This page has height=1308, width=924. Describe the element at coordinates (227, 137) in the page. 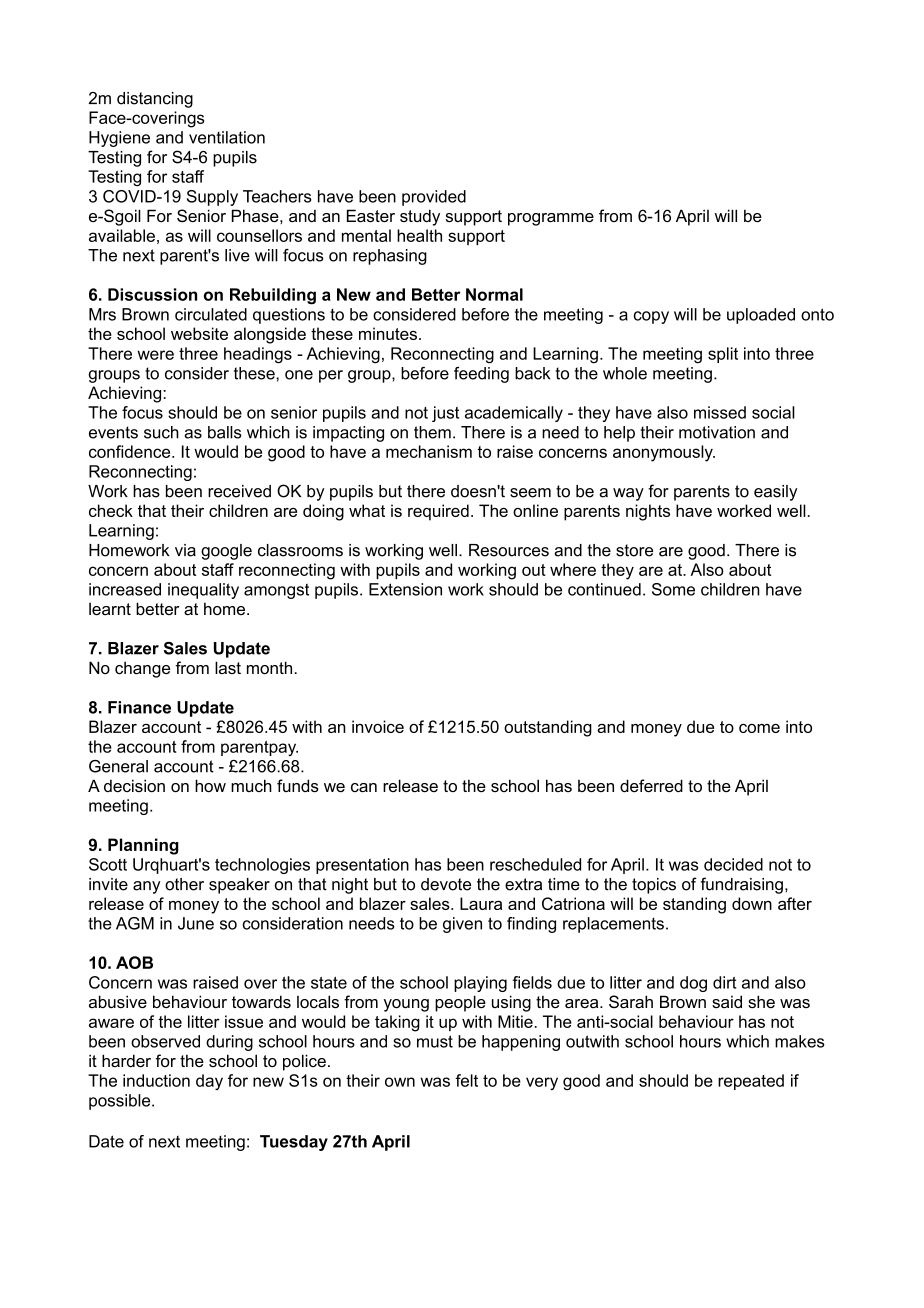

I see `ventilation` at that location.
